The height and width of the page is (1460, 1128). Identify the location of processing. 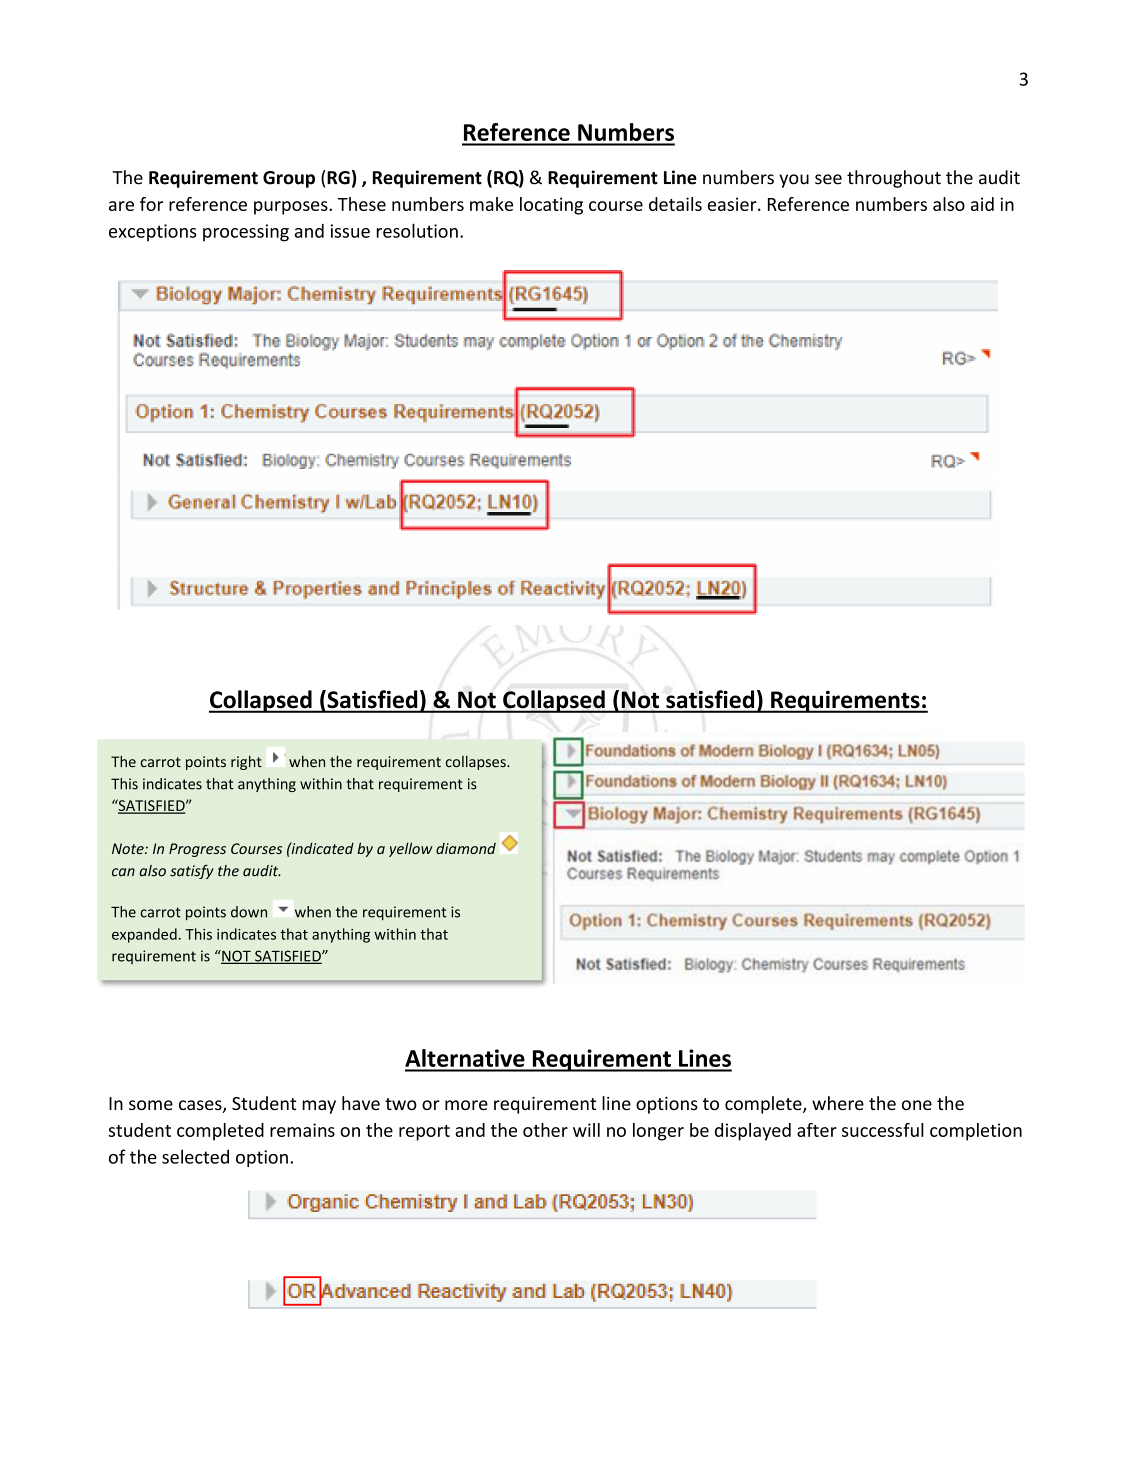
(246, 233).
